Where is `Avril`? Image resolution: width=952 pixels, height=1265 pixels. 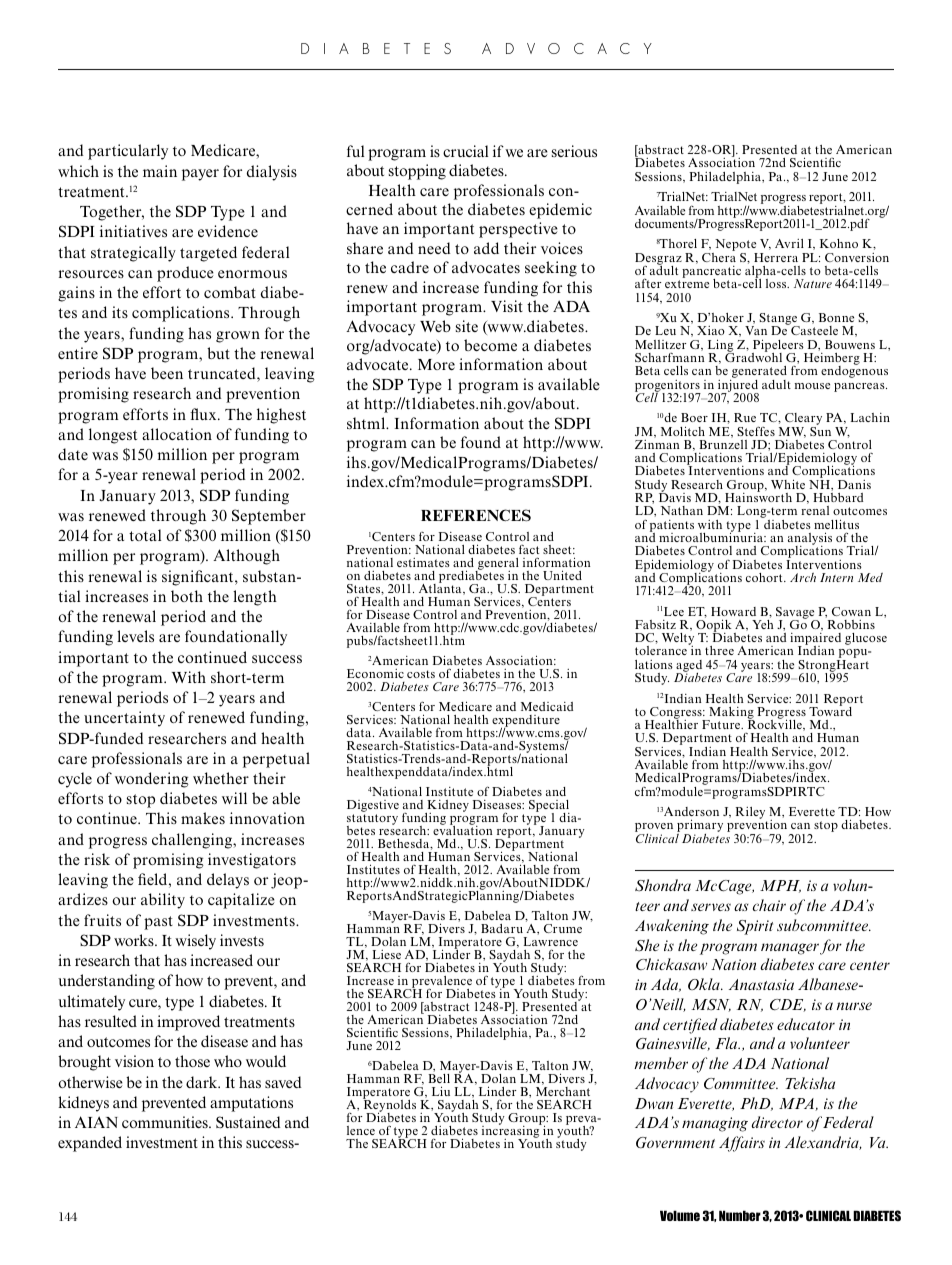 Avril is located at coordinates (789, 243).
